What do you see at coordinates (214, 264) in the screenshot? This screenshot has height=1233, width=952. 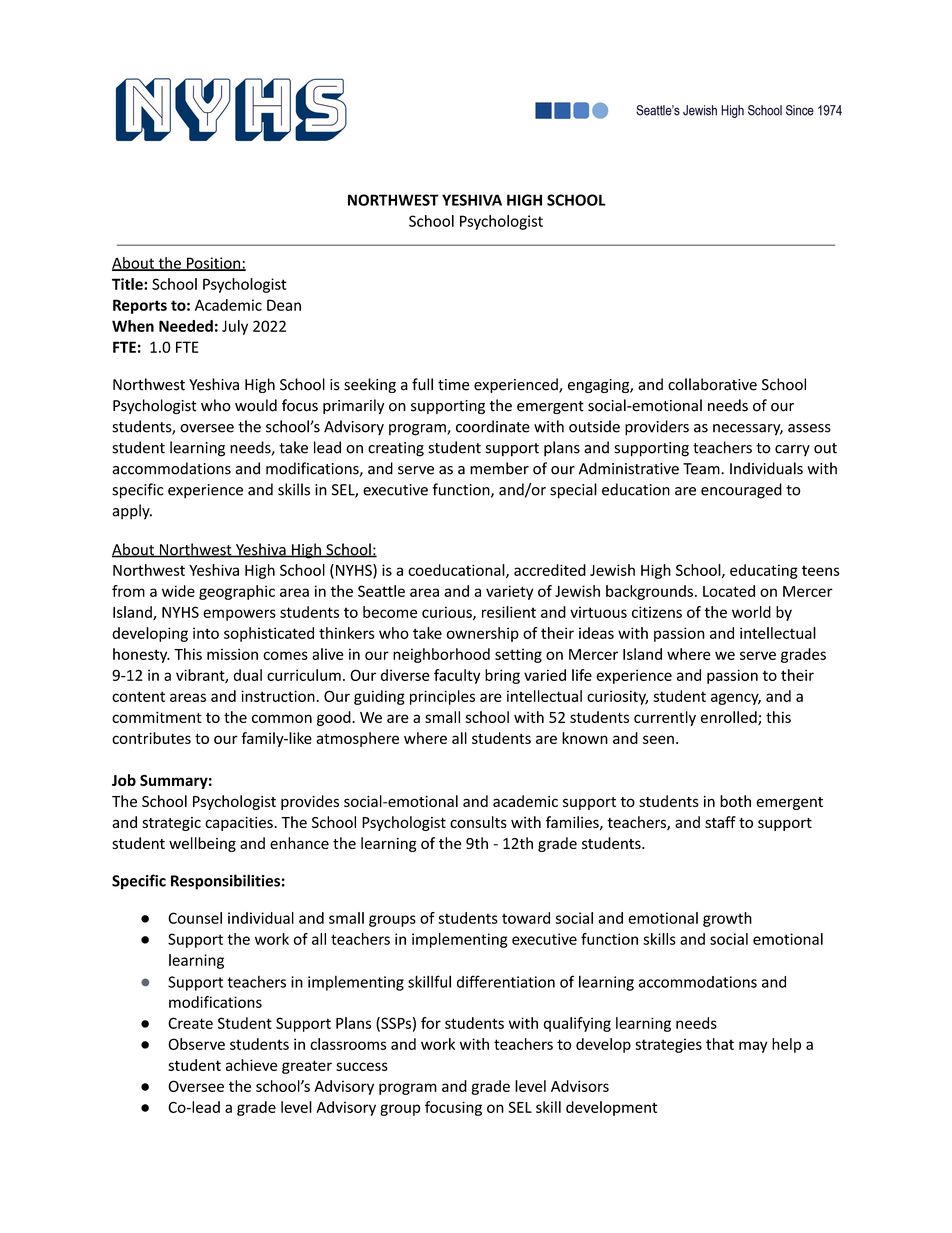 I see `Position` at bounding box center [214, 264].
